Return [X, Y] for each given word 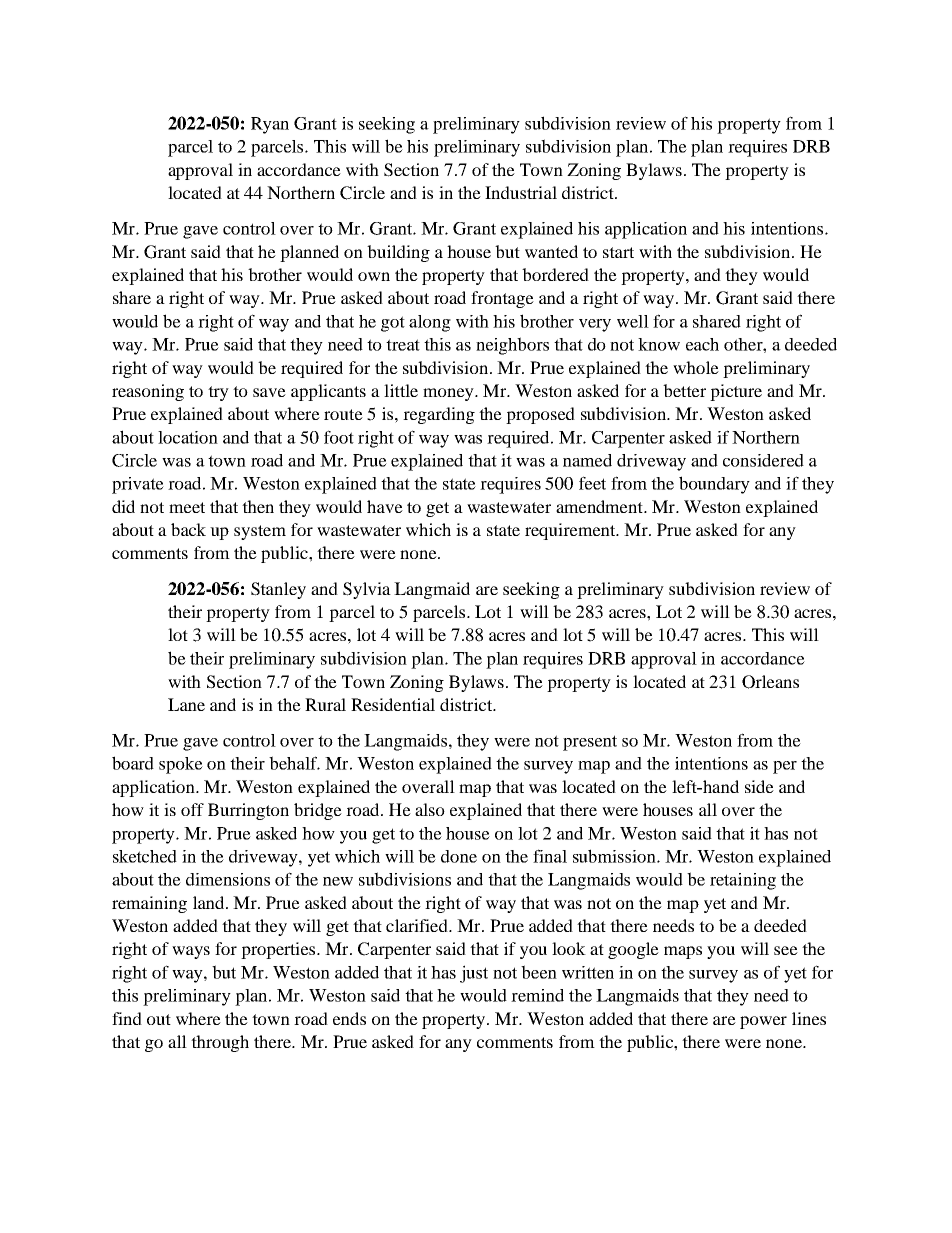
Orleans [770, 682]
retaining [743, 881]
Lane [186, 704]
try [218, 393]
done [459, 856]
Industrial [521, 192]
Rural [325, 704]
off [192, 809]
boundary [714, 485]
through [220, 1043]
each [702, 344]
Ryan [270, 125]
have [385, 506]
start [618, 252]
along [430, 323]
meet [187, 507]
